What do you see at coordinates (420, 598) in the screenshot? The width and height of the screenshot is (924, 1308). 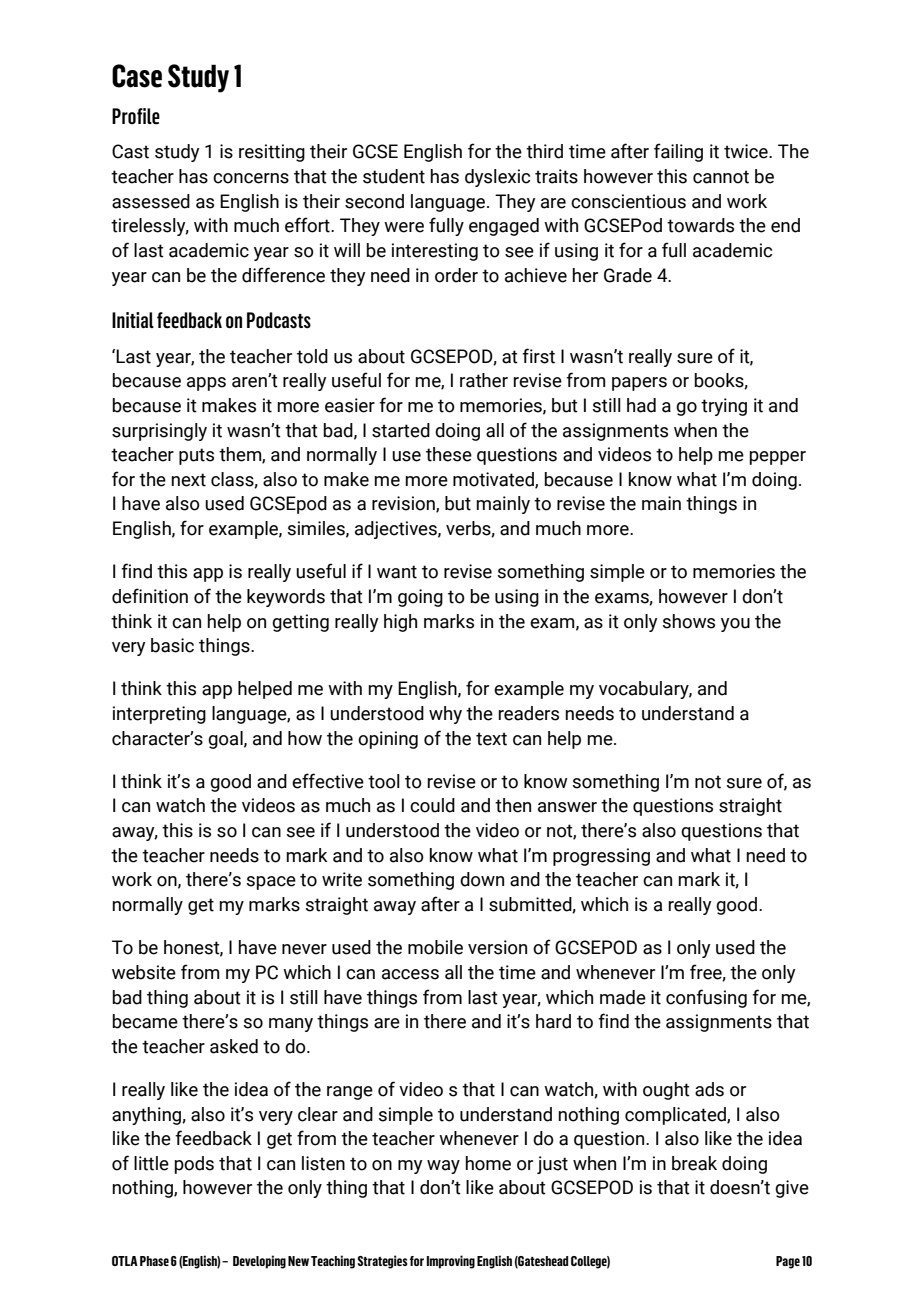 I see `going` at bounding box center [420, 598].
